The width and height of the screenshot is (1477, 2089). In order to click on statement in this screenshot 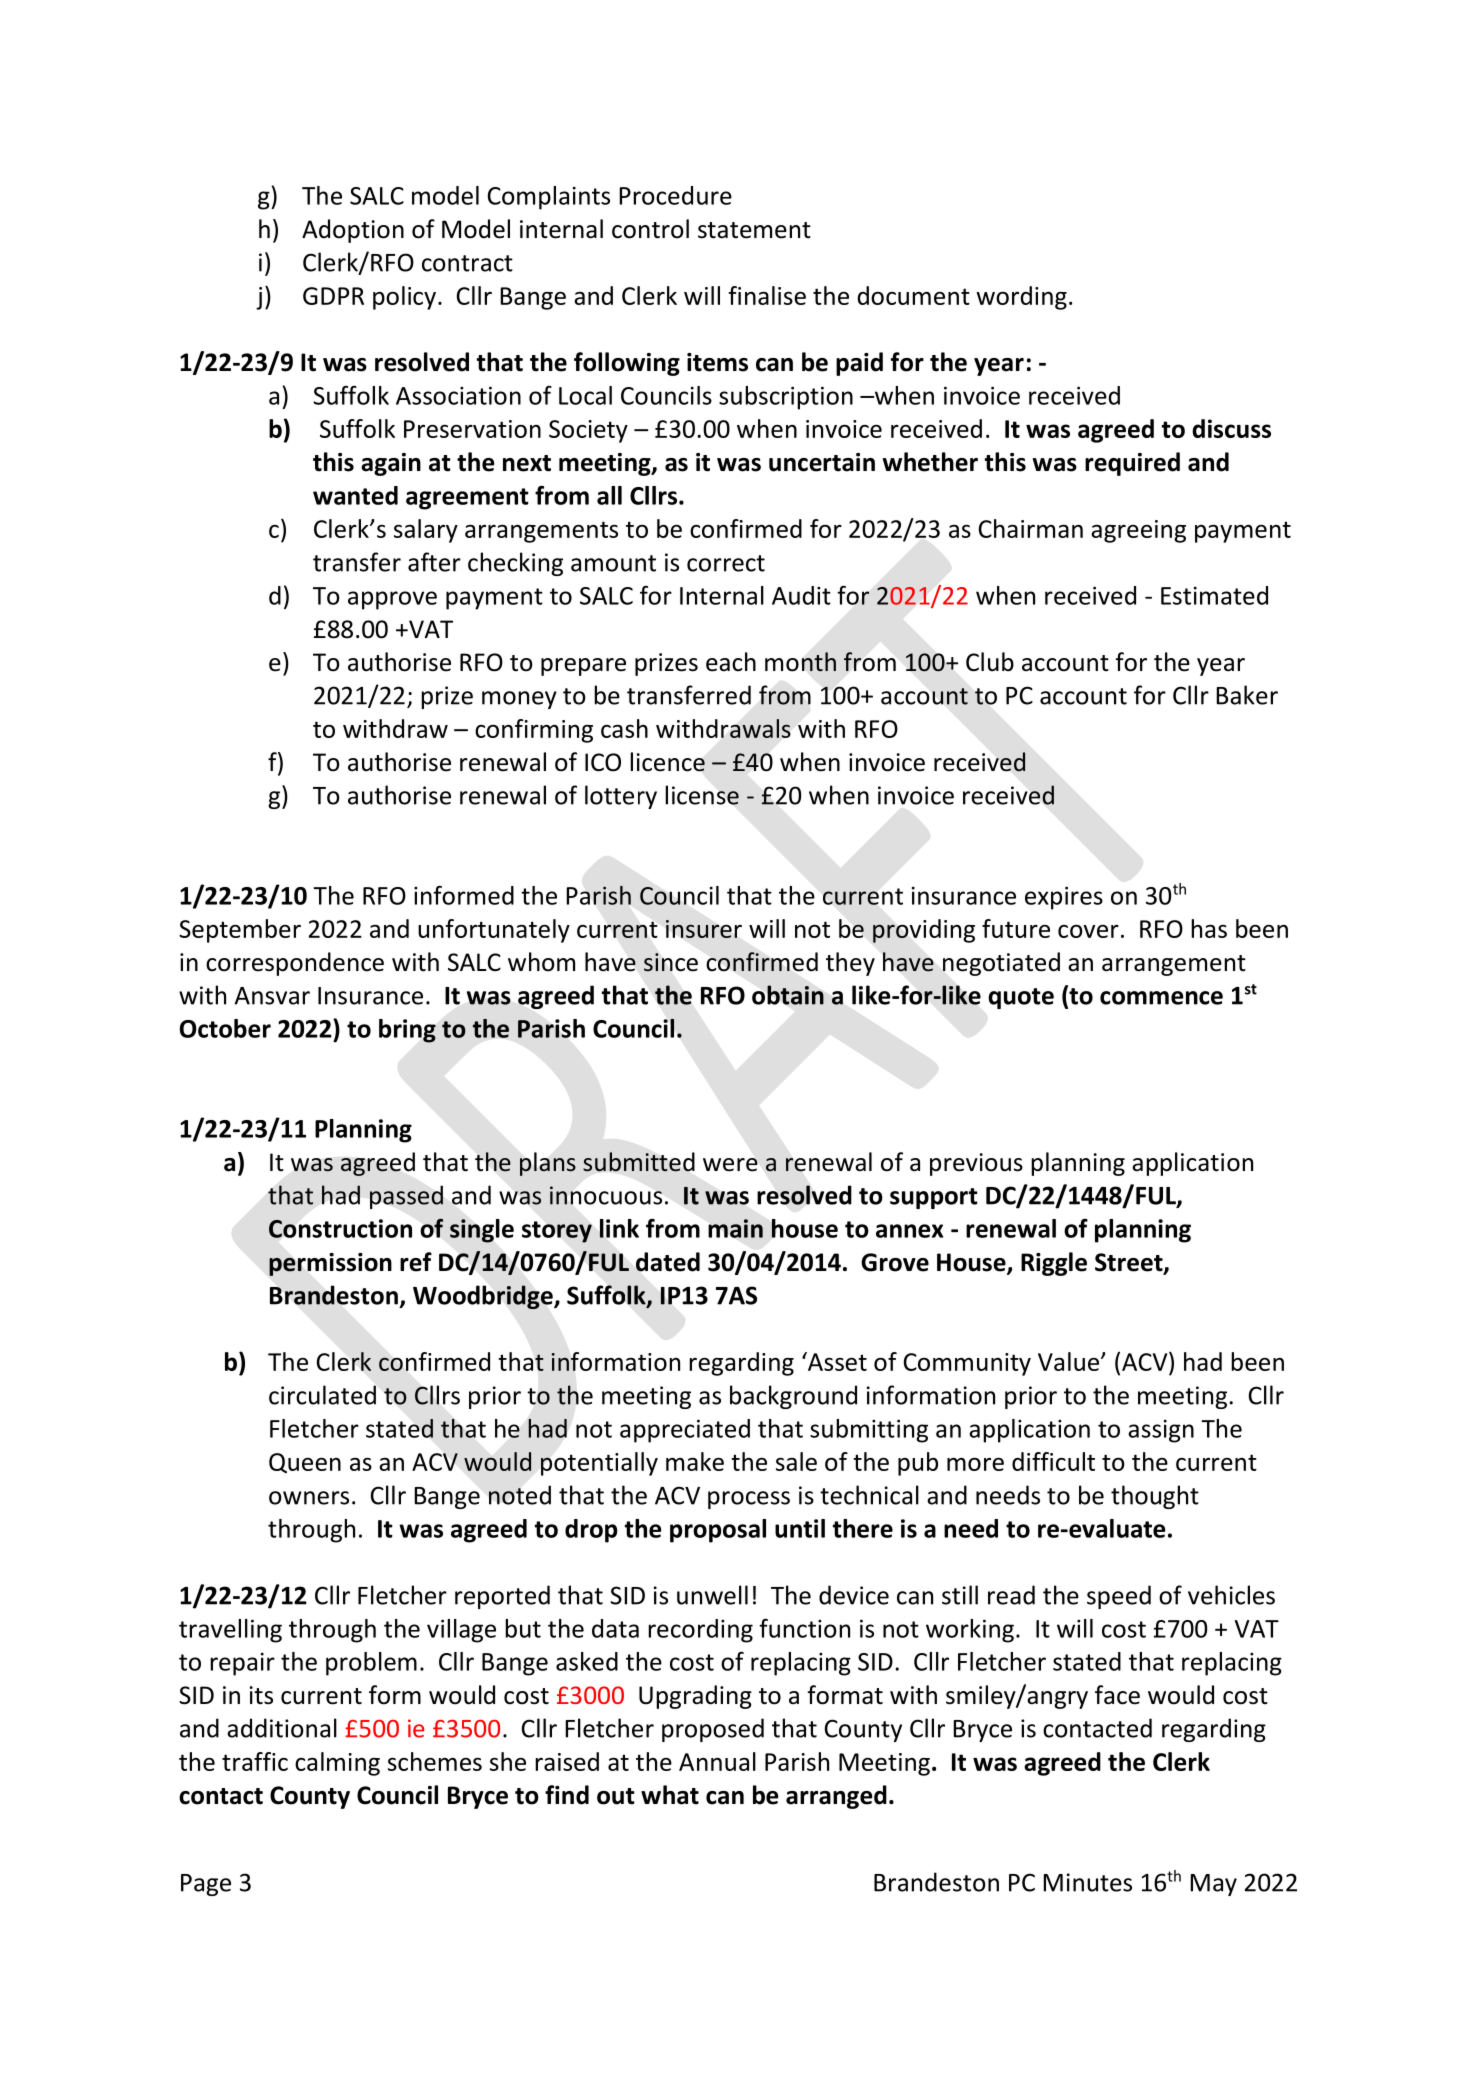, I will do `click(754, 230)`.
